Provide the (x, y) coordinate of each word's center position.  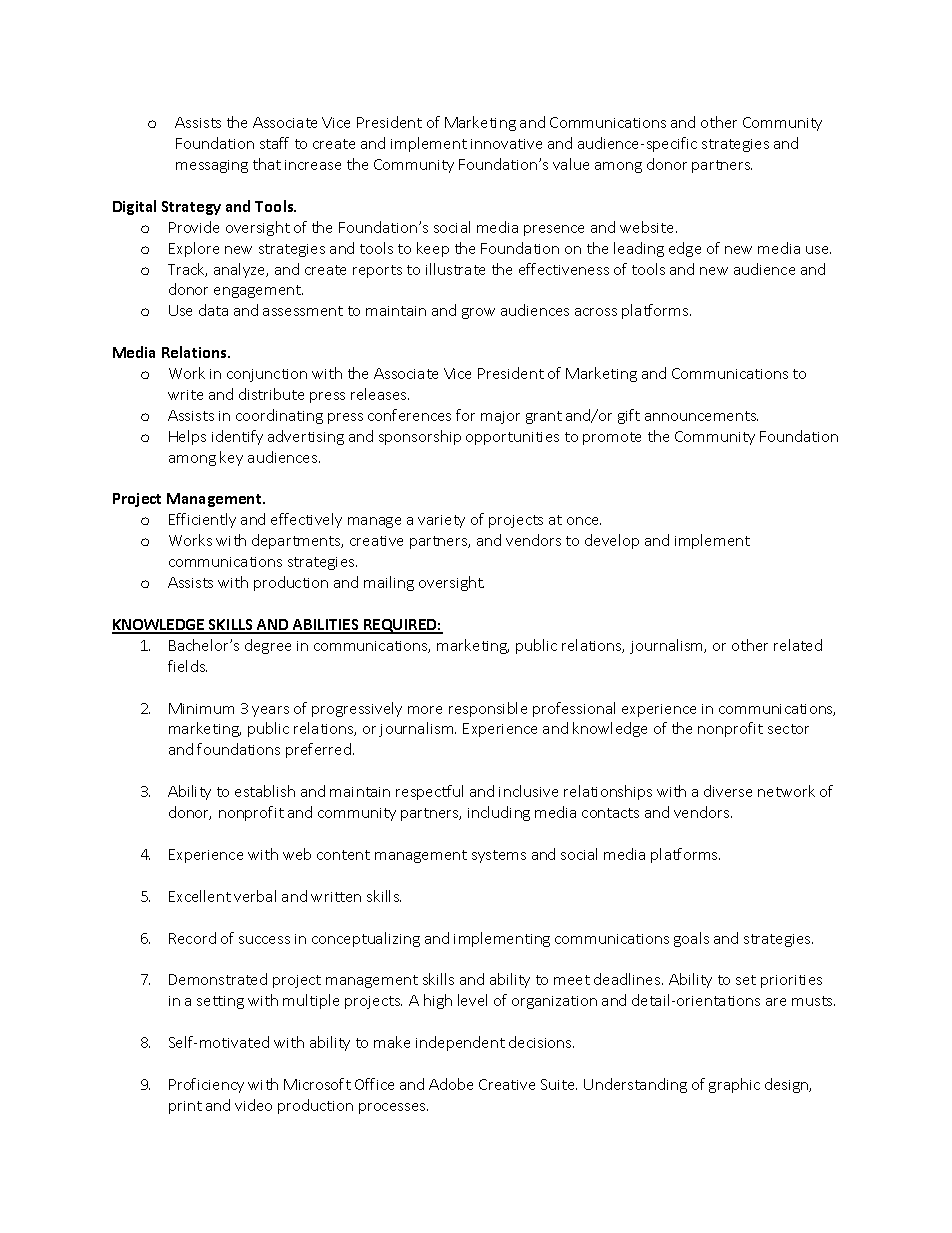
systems (499, 856)
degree (268, 646)
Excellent (200, 896)
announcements (701, 416)
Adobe (451, 1084)
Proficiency (206, 1085)
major (500, 417)
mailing (389, 583)
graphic (734, 1085)
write (185, 395)
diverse (728, 791)
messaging (212, 166)
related (798, 645)
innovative (506, 144)
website (648, 227)
